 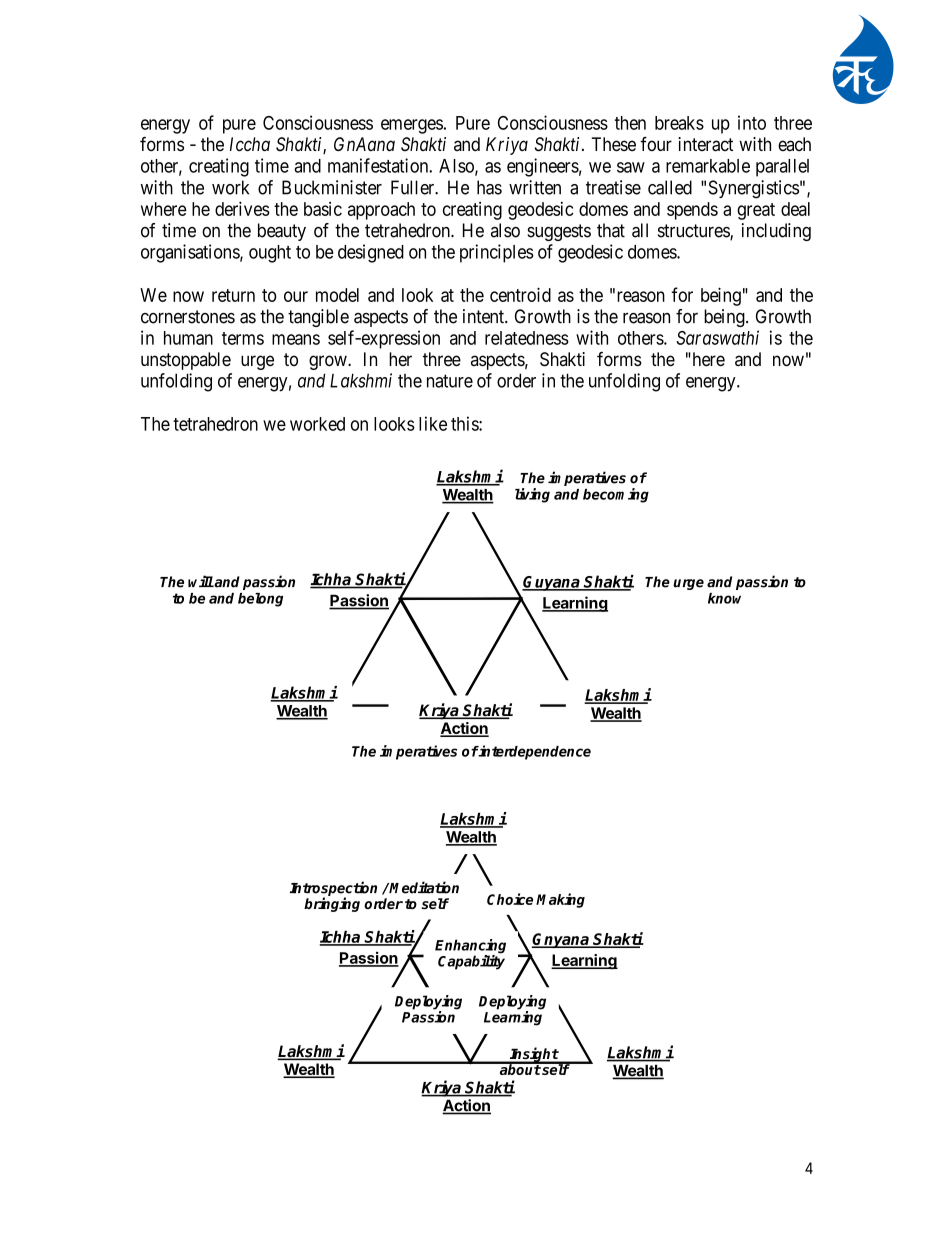 I want to click on belong, so click(x=260, y=600).
